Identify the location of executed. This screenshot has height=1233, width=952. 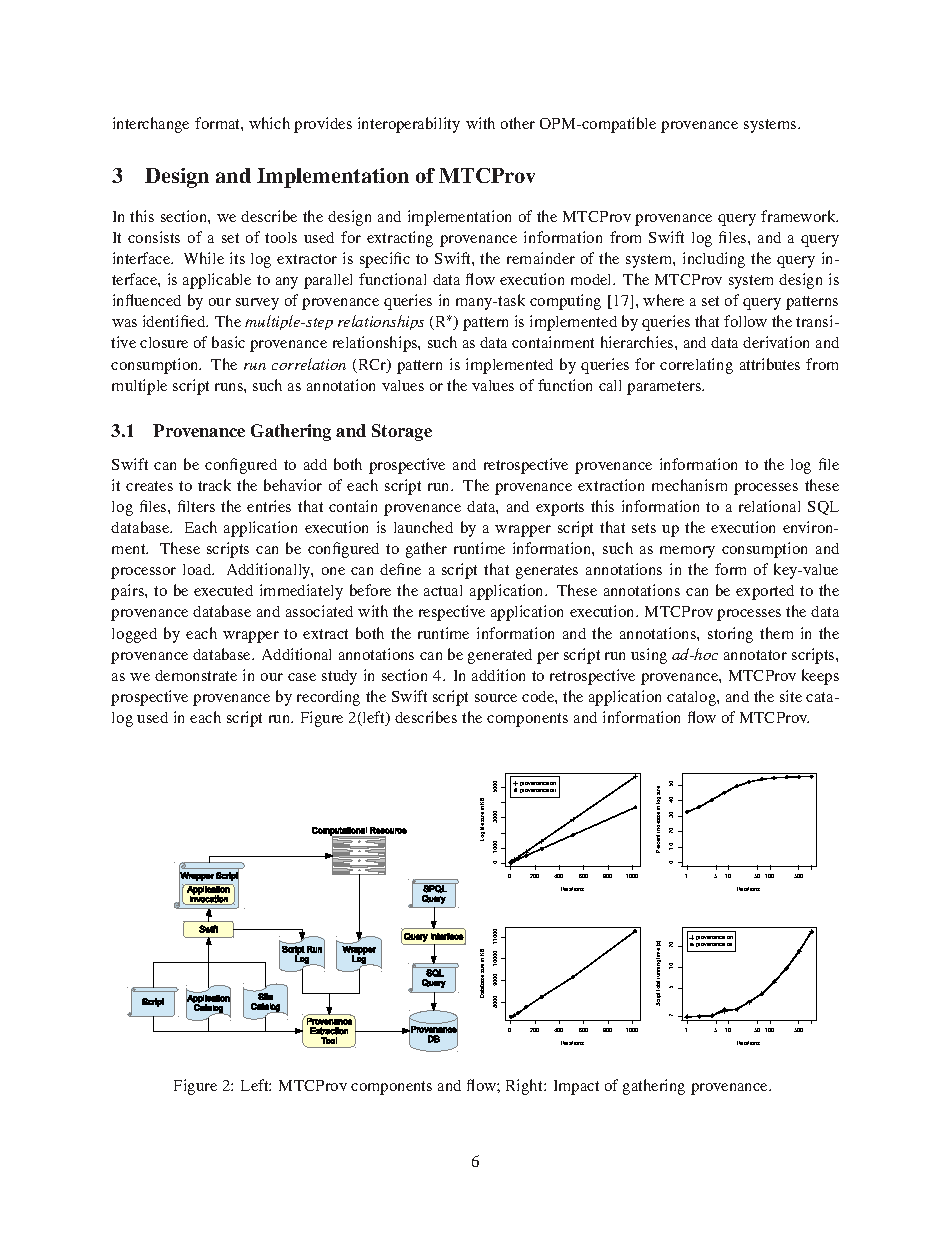
(223, 590).
